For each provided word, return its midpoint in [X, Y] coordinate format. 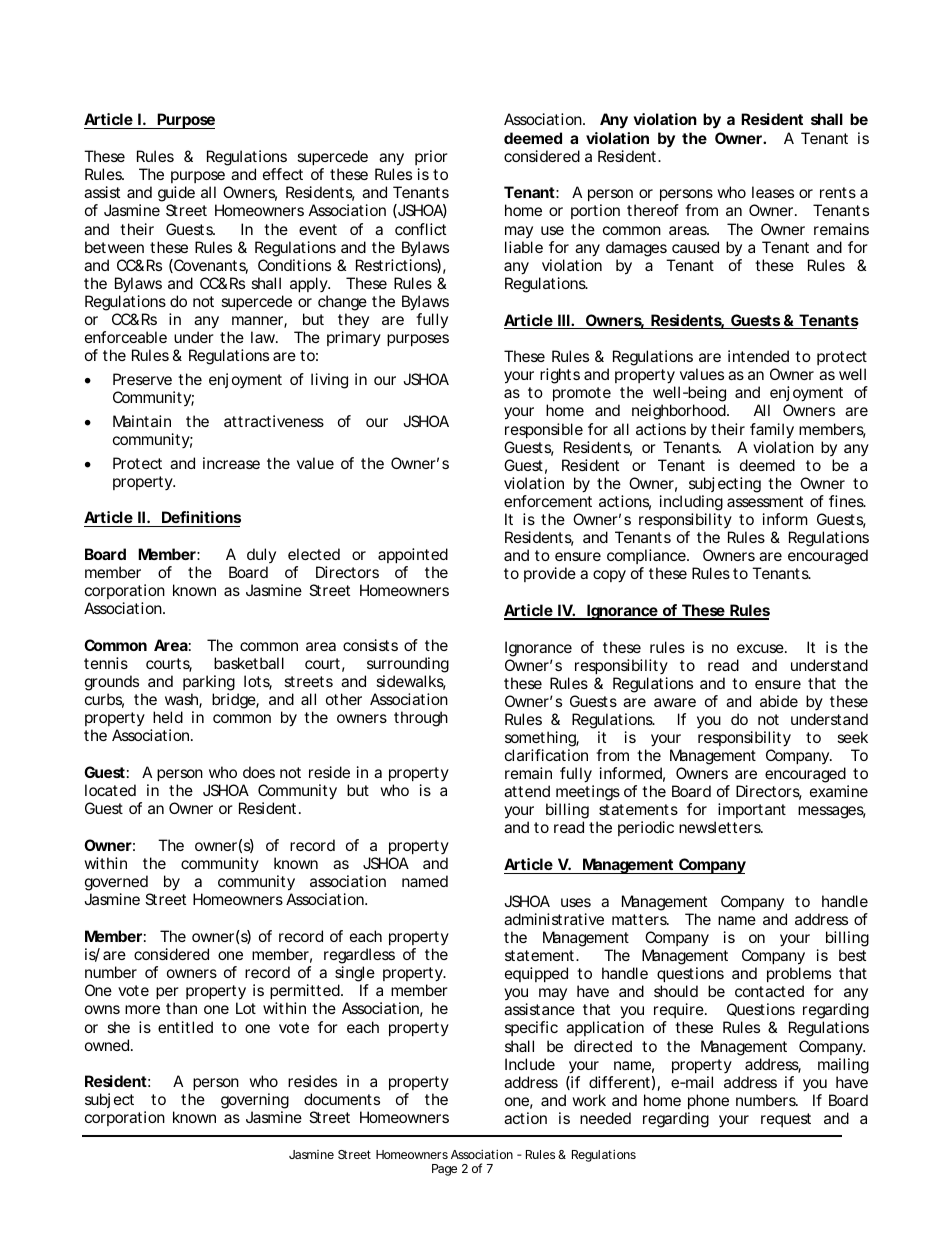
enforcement [548, 501]
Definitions [201, 517]
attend [527, 791]
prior [431, 159]
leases [773, 192]
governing [255, 1102]
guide [176, 195]
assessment [765, 501]
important [752, 810]
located [110, 790]
